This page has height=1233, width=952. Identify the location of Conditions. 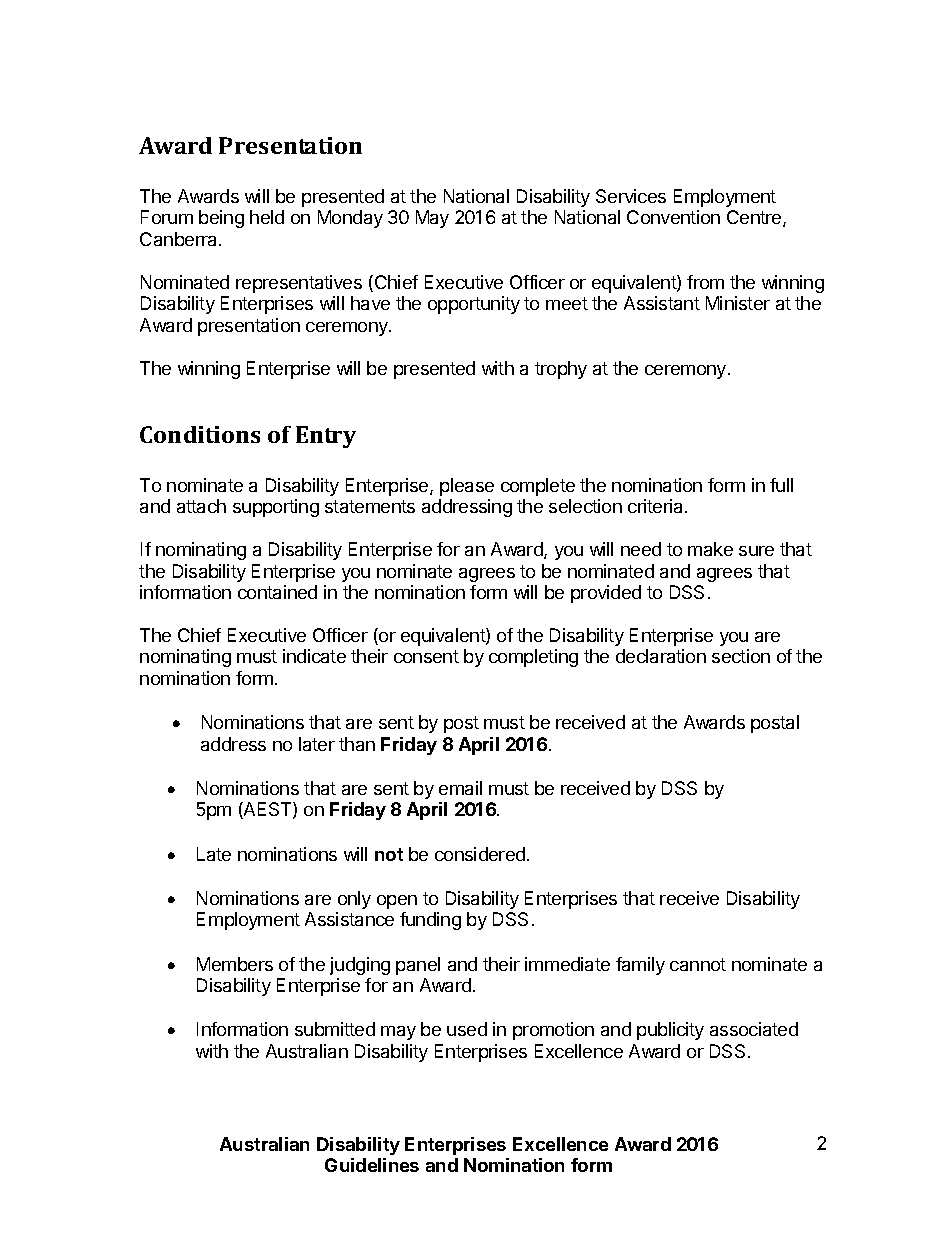
(200, 434).
